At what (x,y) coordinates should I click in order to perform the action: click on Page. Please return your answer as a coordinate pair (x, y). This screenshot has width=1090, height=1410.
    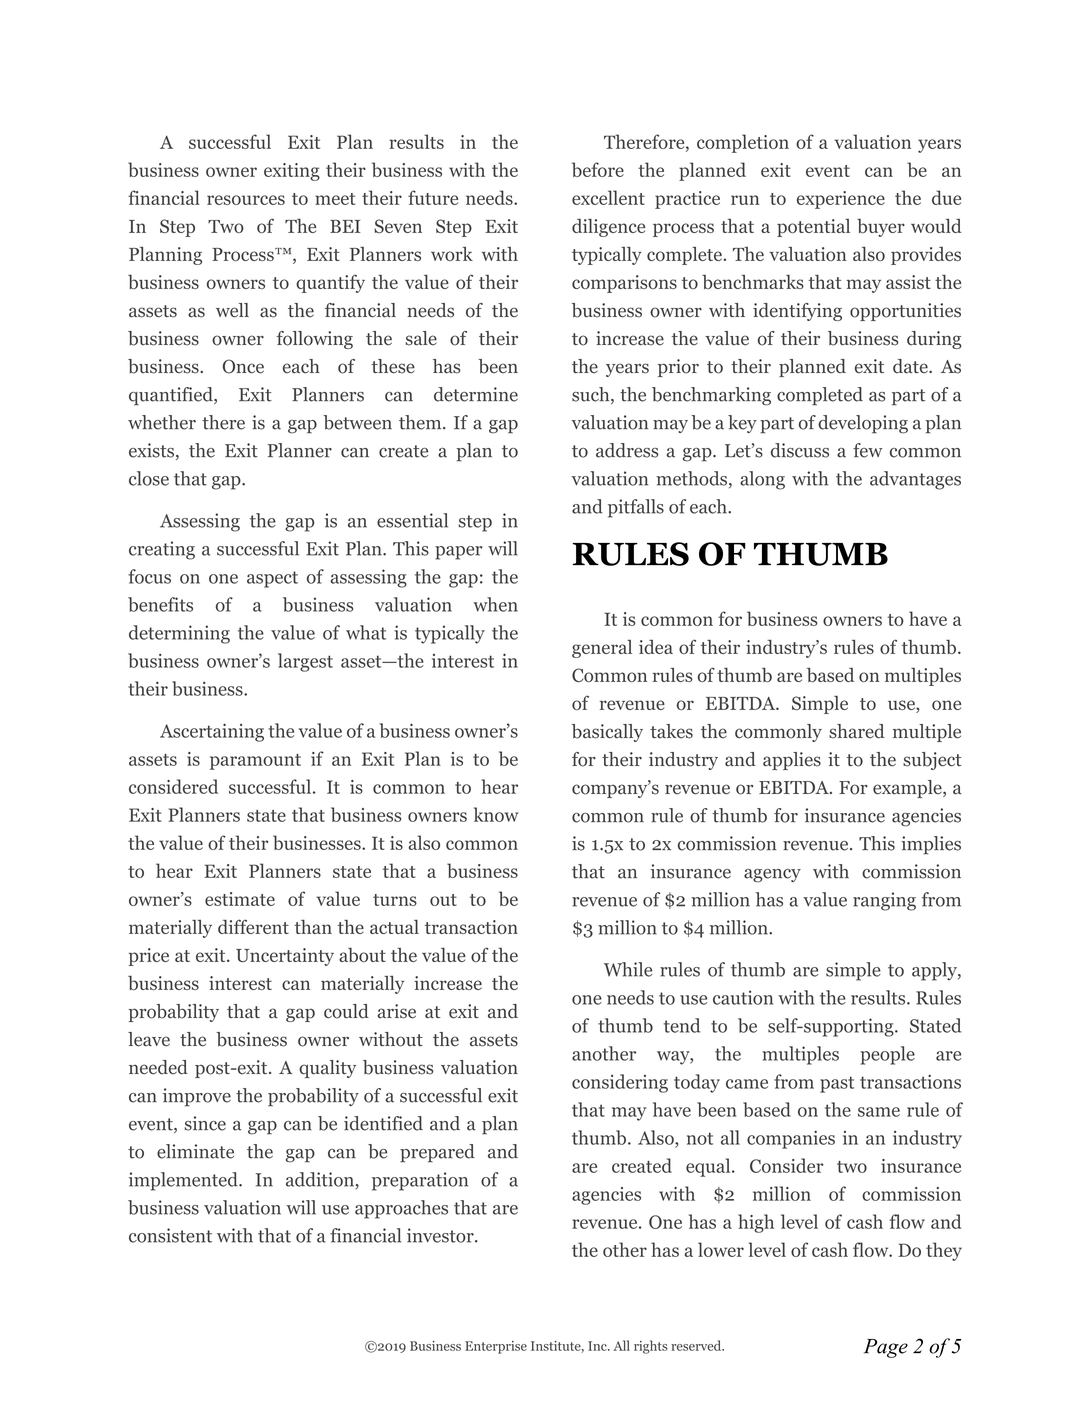
    Looking at the image, I should click on (886, 1348).
